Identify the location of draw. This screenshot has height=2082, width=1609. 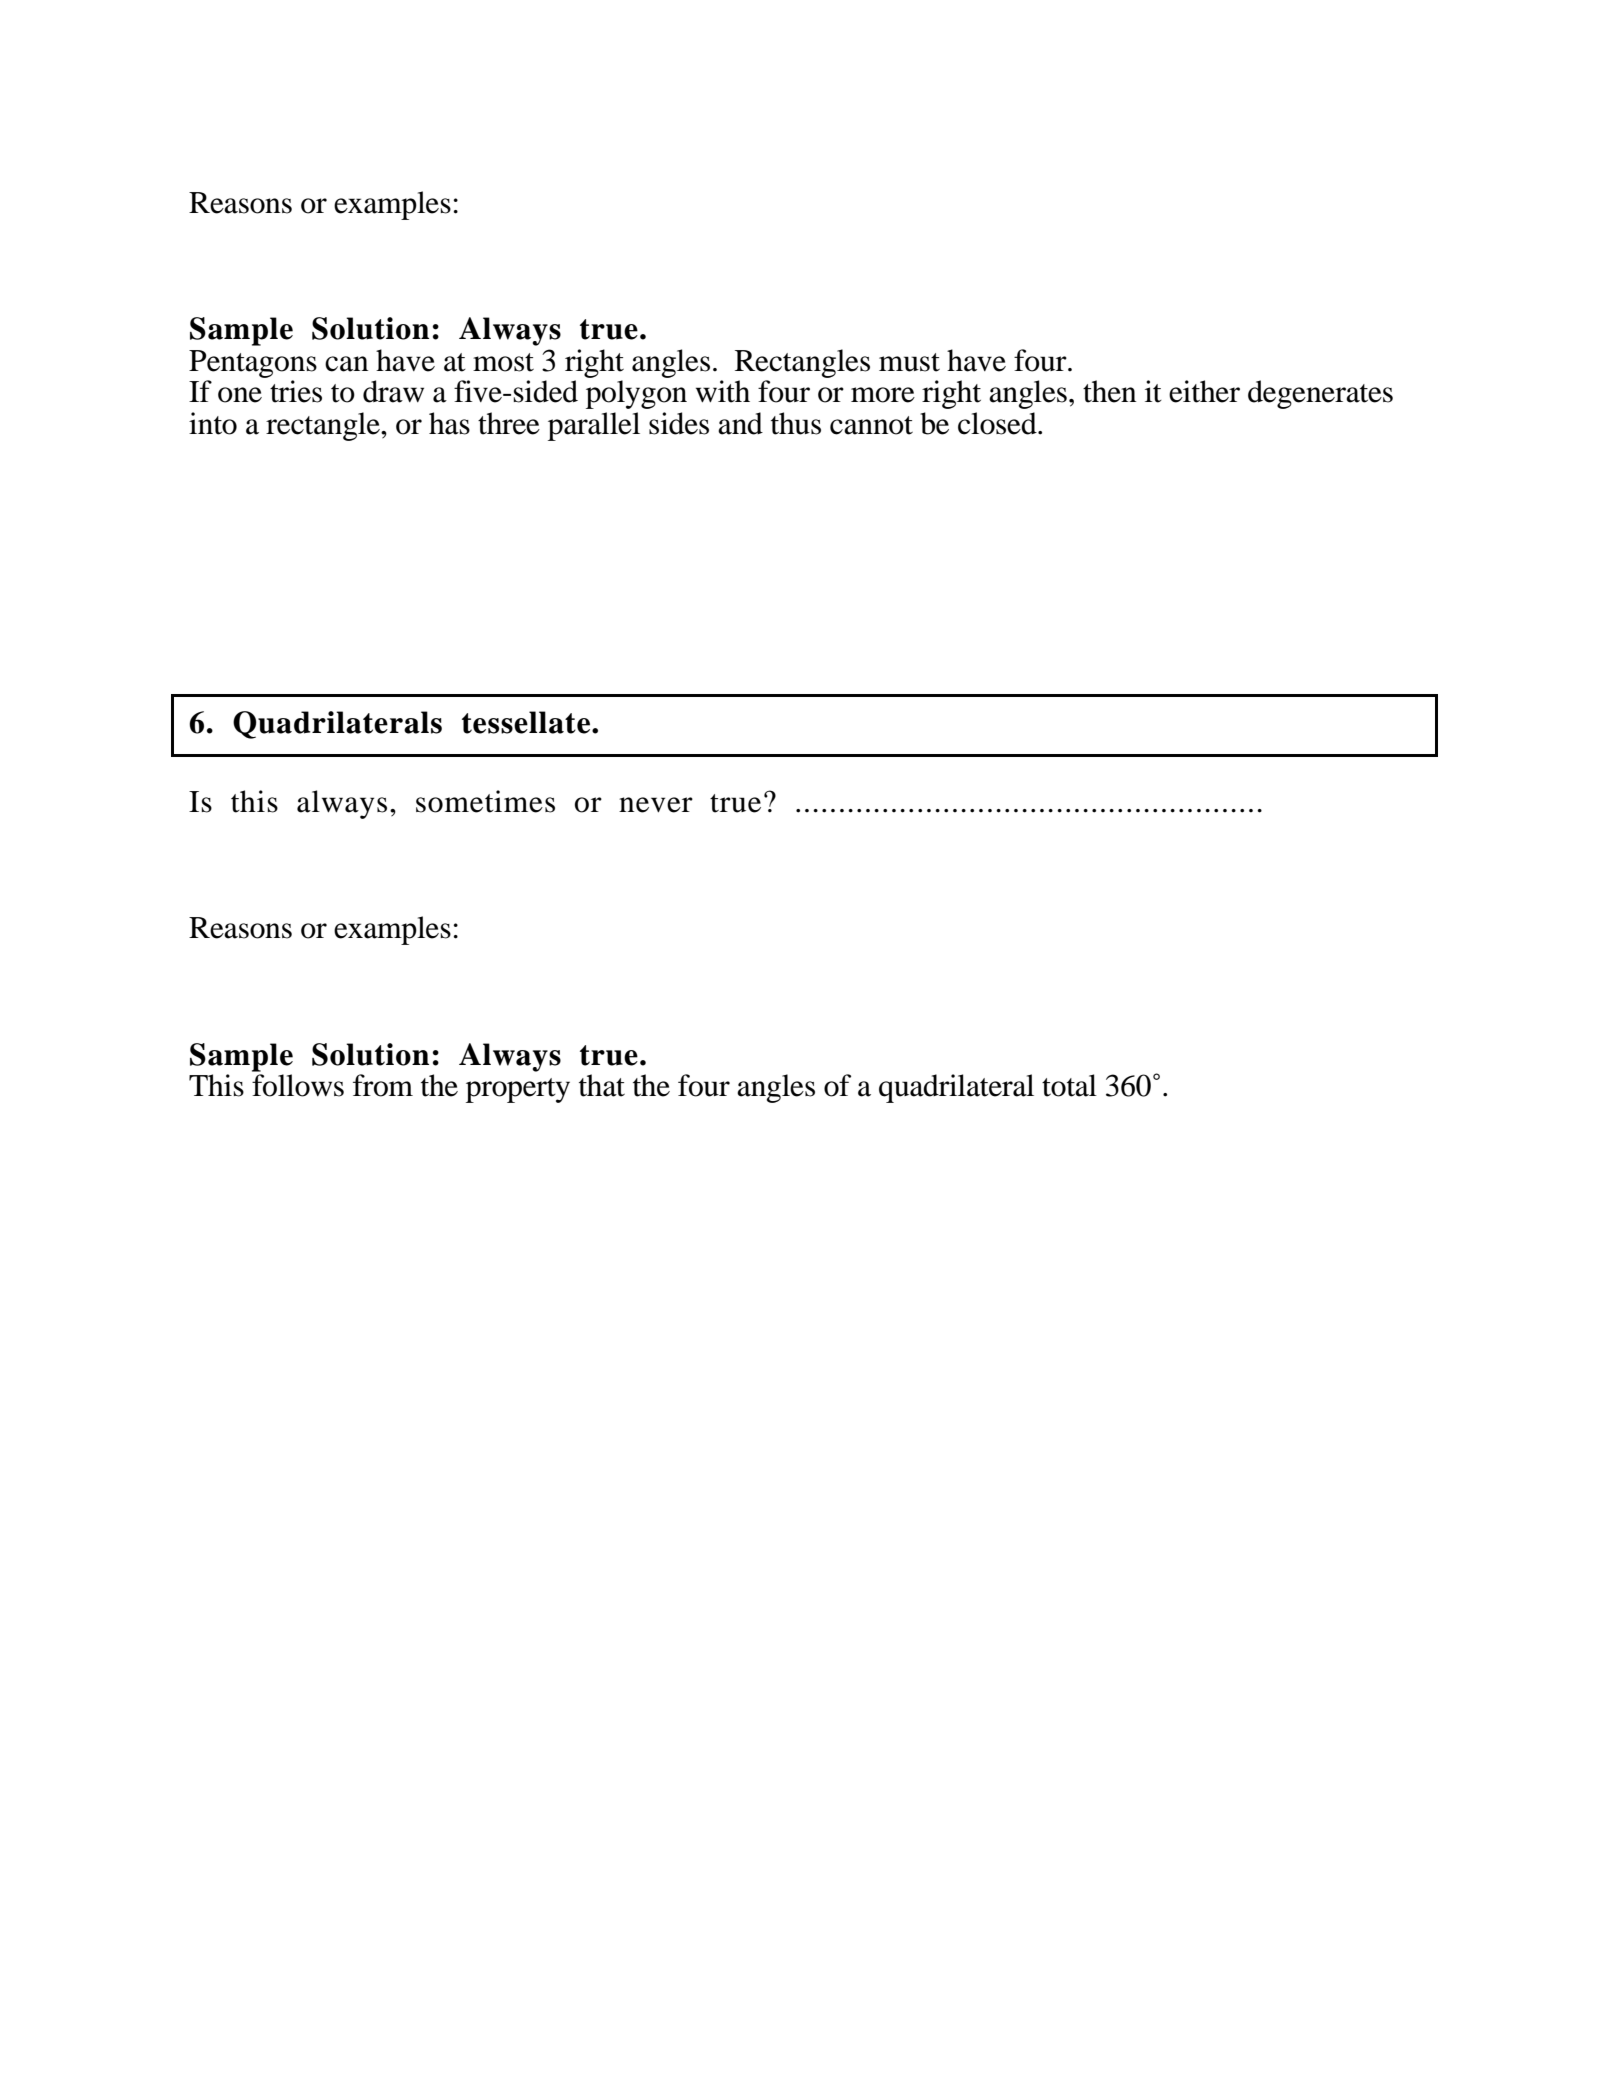
(393, 391).
